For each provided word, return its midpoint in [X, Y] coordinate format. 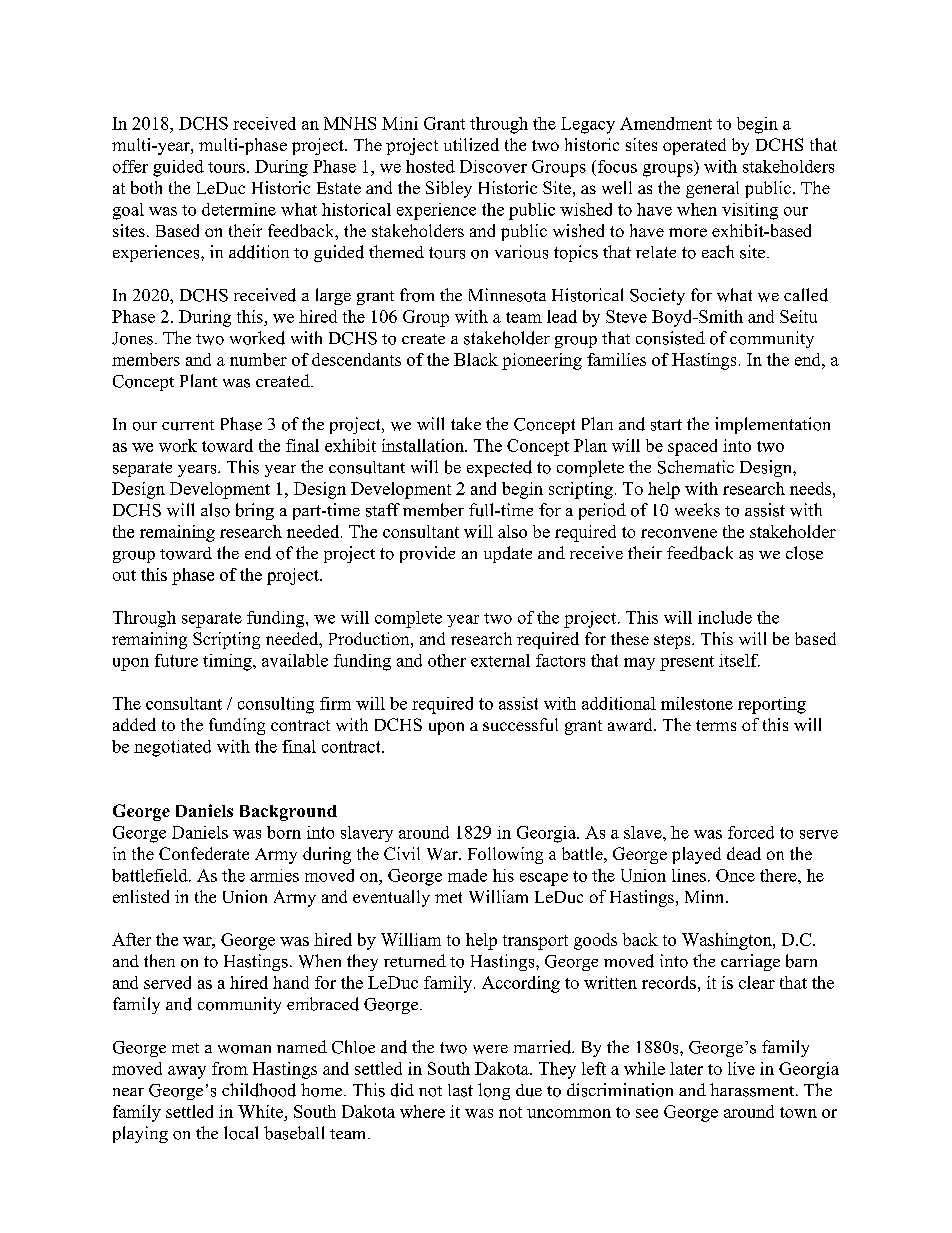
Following [505, 855]
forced [751, 832]
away [187, 1072]
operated [694, 146]
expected [499, 468]
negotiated [172, 748]
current [188, 425]
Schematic [696, 467]
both [146, 187]
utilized [471, 144]
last [460, 1090]
